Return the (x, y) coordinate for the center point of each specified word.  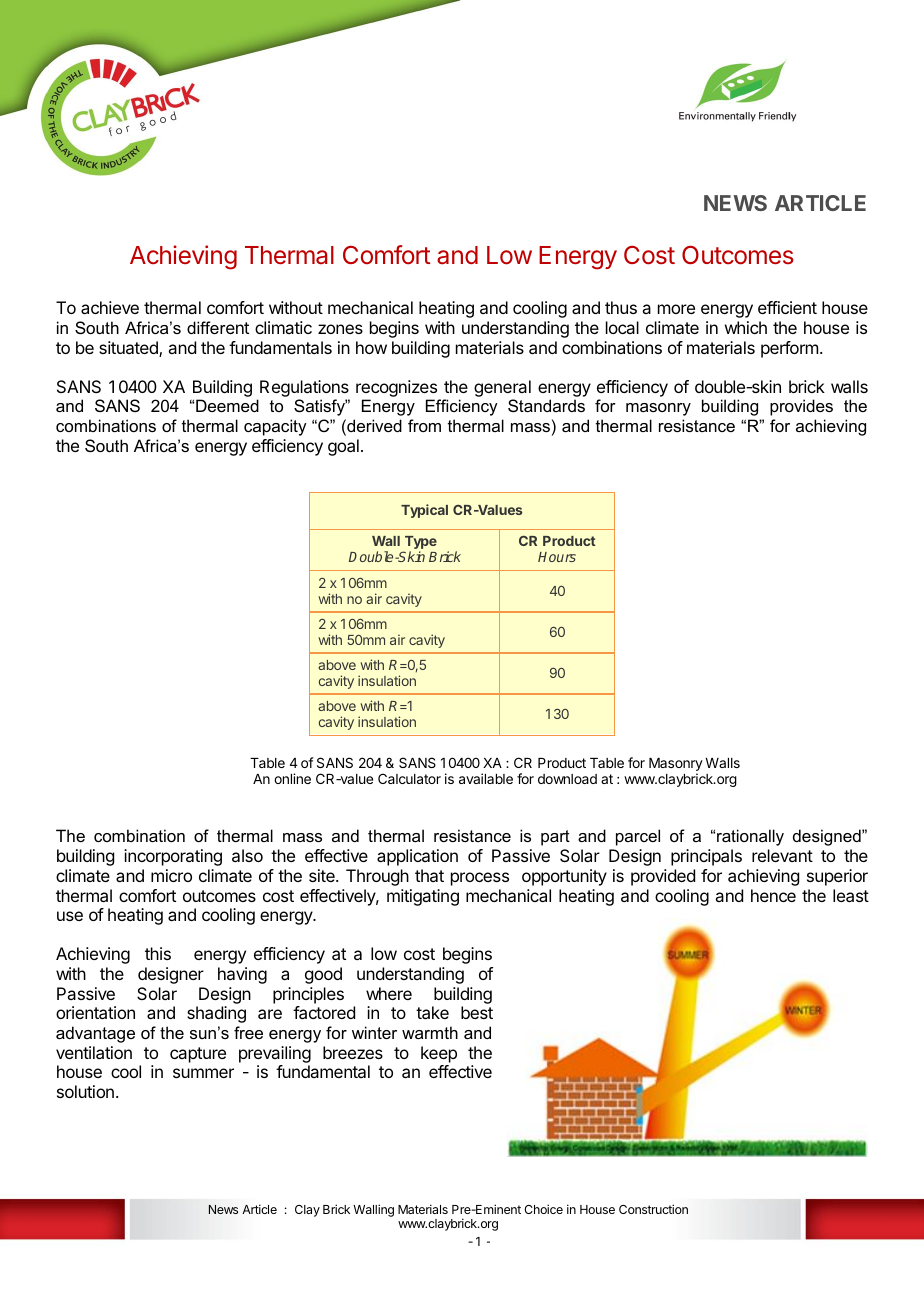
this (158, 953)
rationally (750, 837)
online (292, 778)
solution (85, 1091)
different (218, 327)
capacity (275, 427)
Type (420, 544)
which (746, 327)
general (502, 388)
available (486, 778)
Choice (543, 1209)
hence (773, 895)
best (477, 1012)
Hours (557, 557)
